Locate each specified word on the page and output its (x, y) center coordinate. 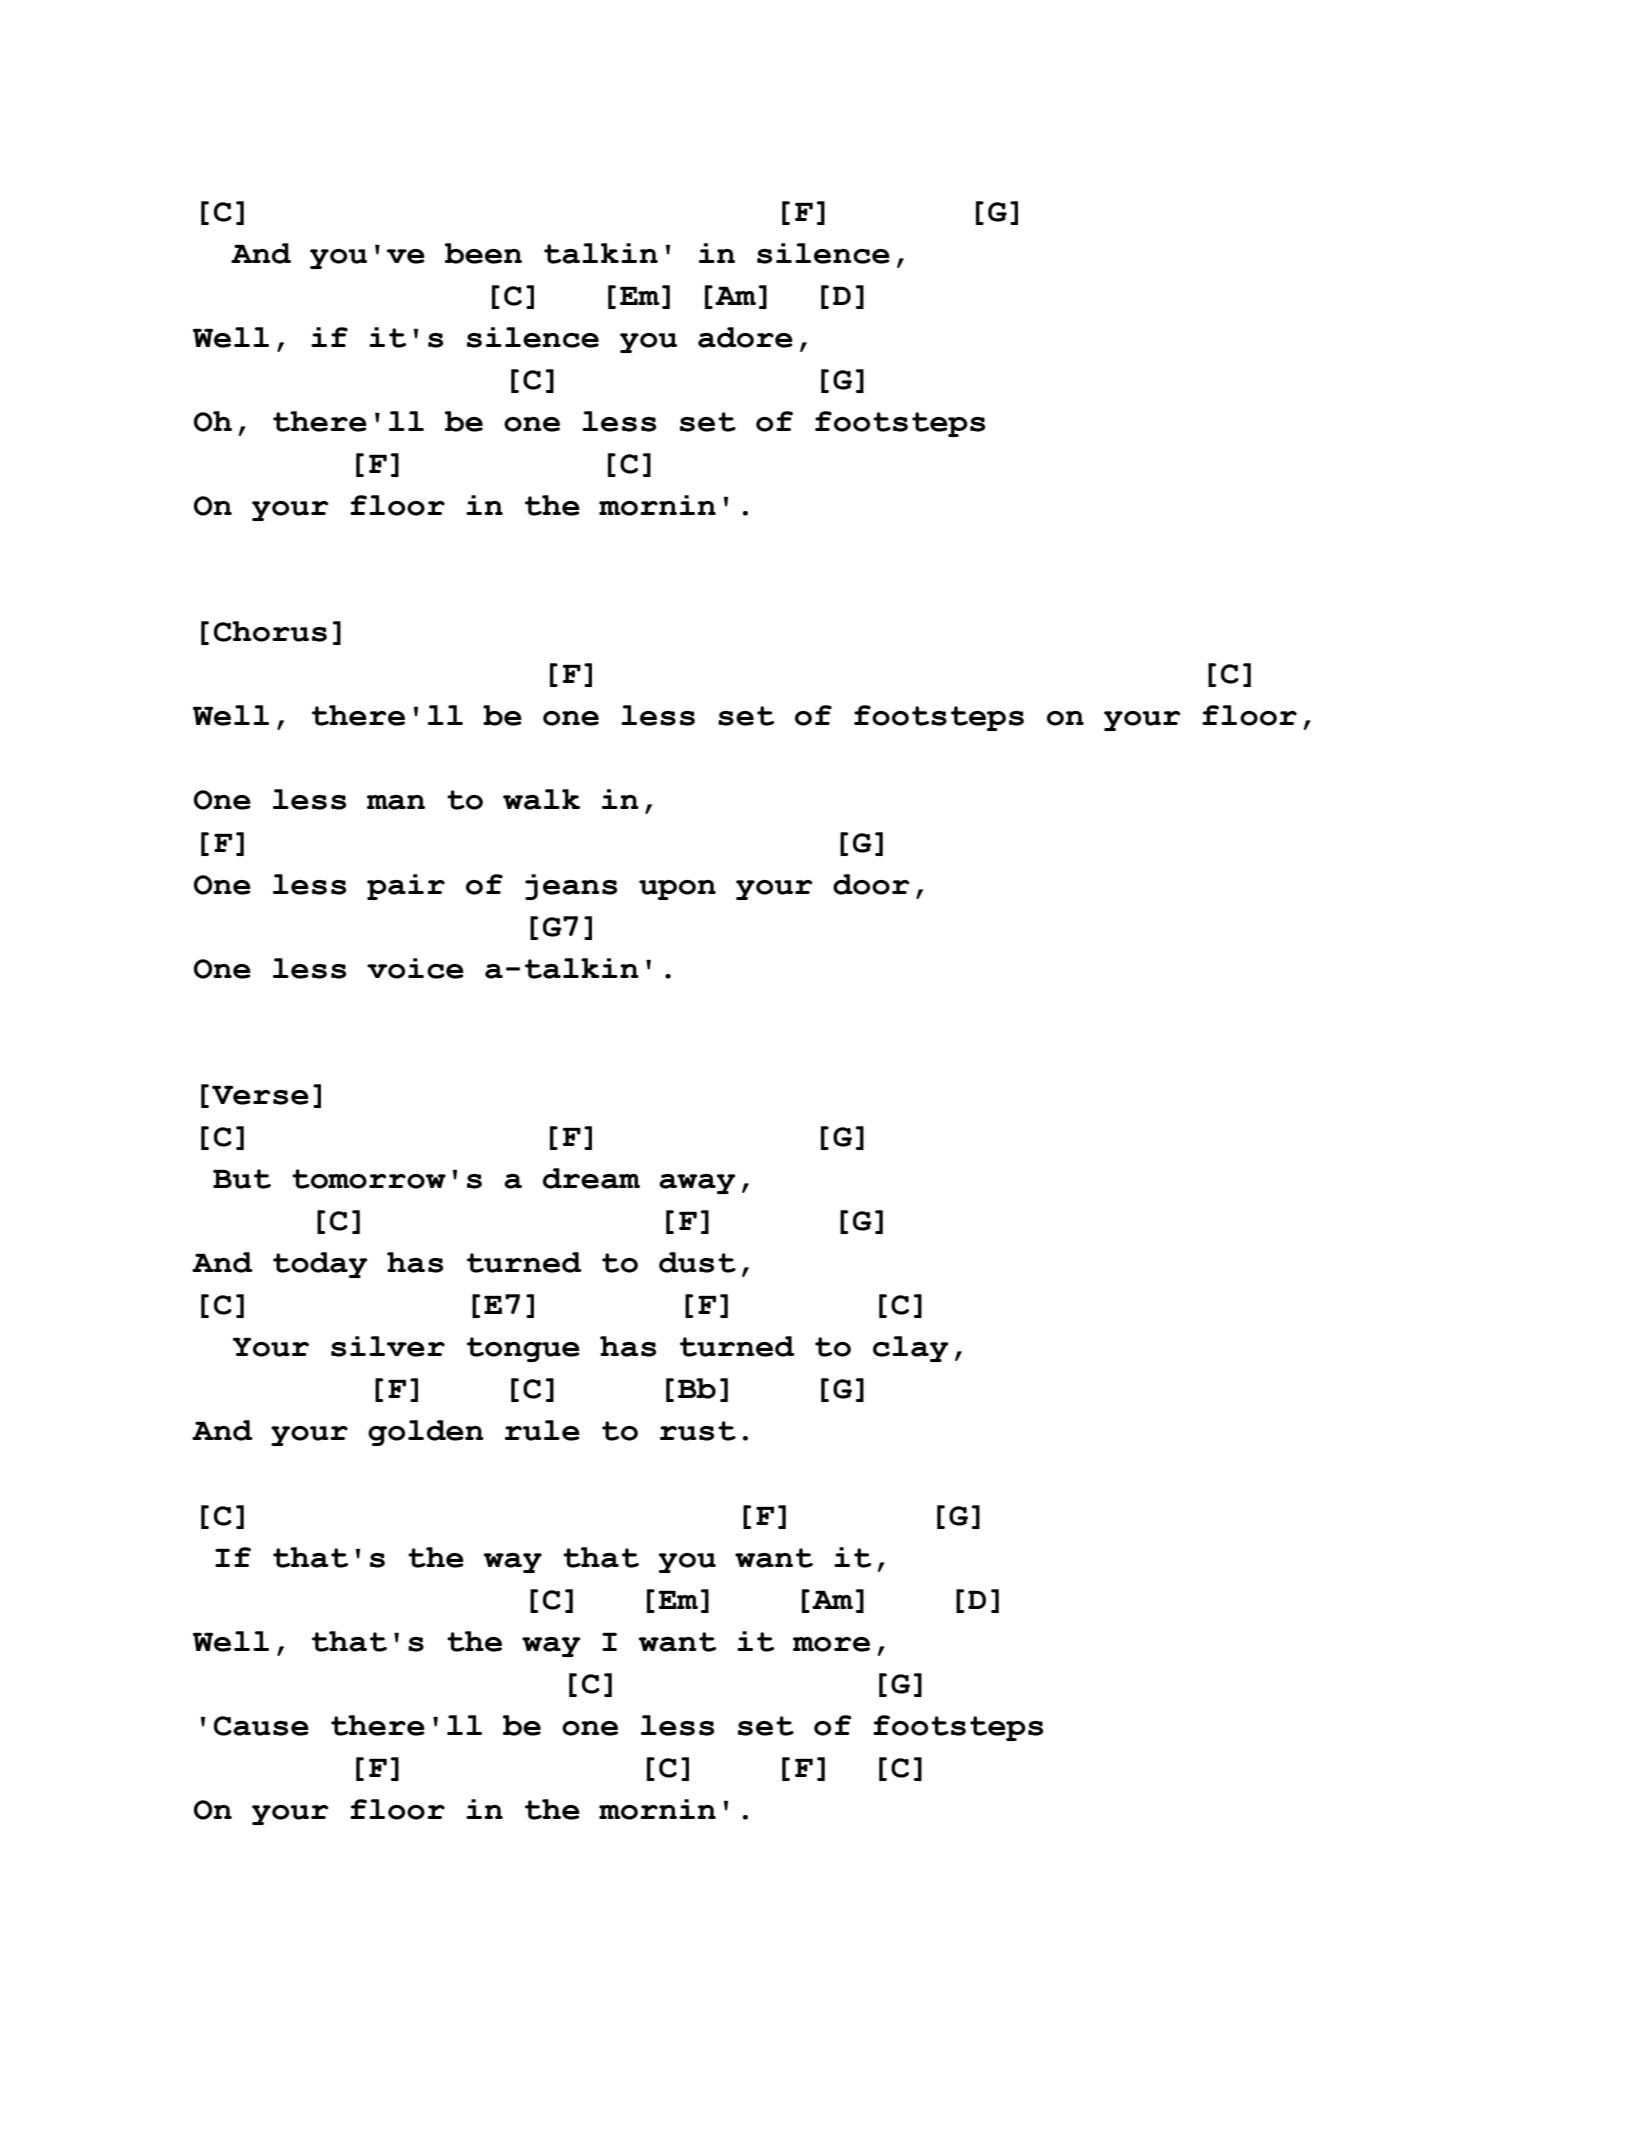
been (483, 253)
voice (415, 968)
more (831, 1644)
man (396, 802)
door (871, 884)
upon (677, 890)
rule (542, 1430)
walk (541, 799)
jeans (571, 887)
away (697, 1184)
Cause (261, 1726)
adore (745, 337)
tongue (523, 1349)
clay (911, 1349)
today (320, 1265)
